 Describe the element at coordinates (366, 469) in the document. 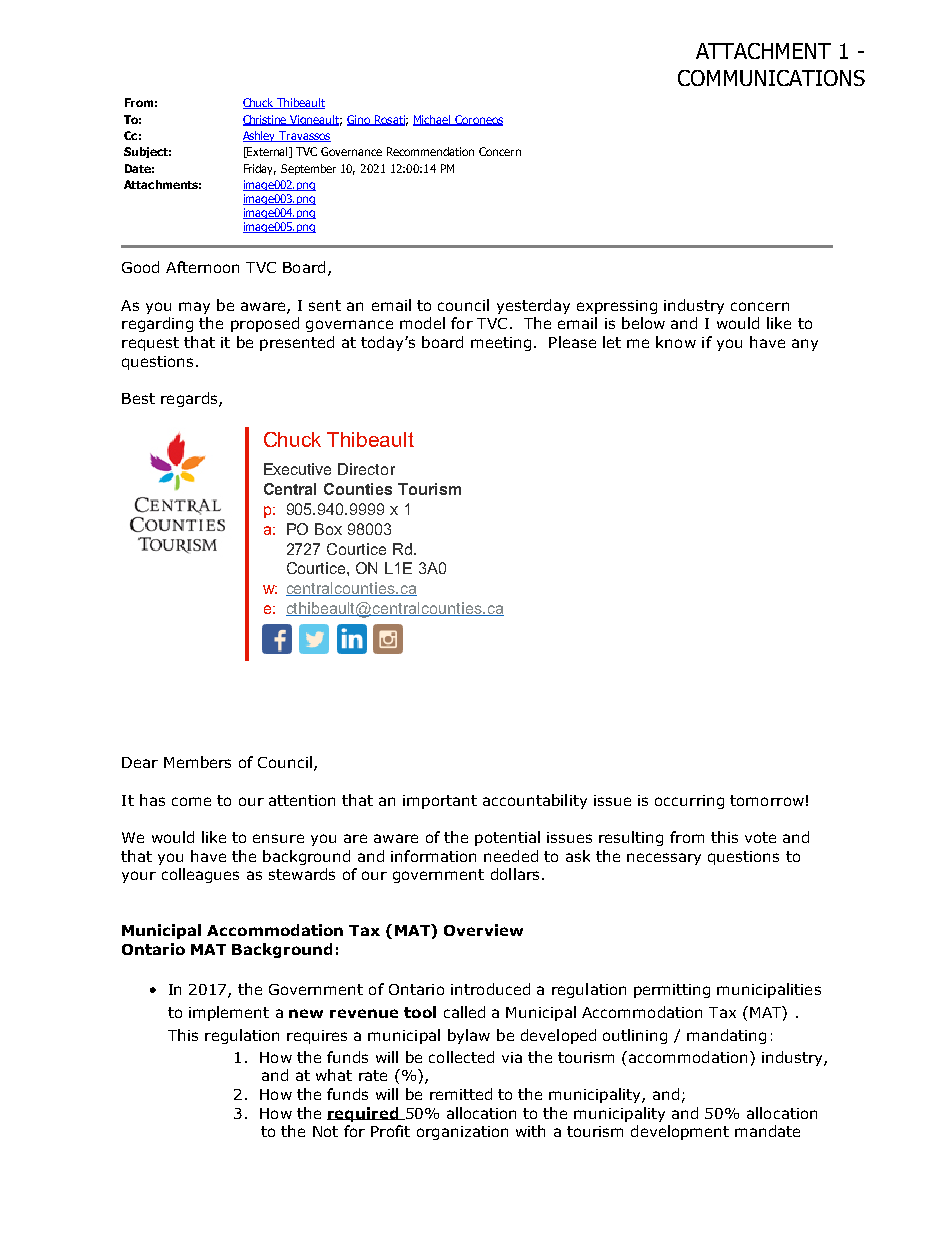

I see `Director` at that location.
